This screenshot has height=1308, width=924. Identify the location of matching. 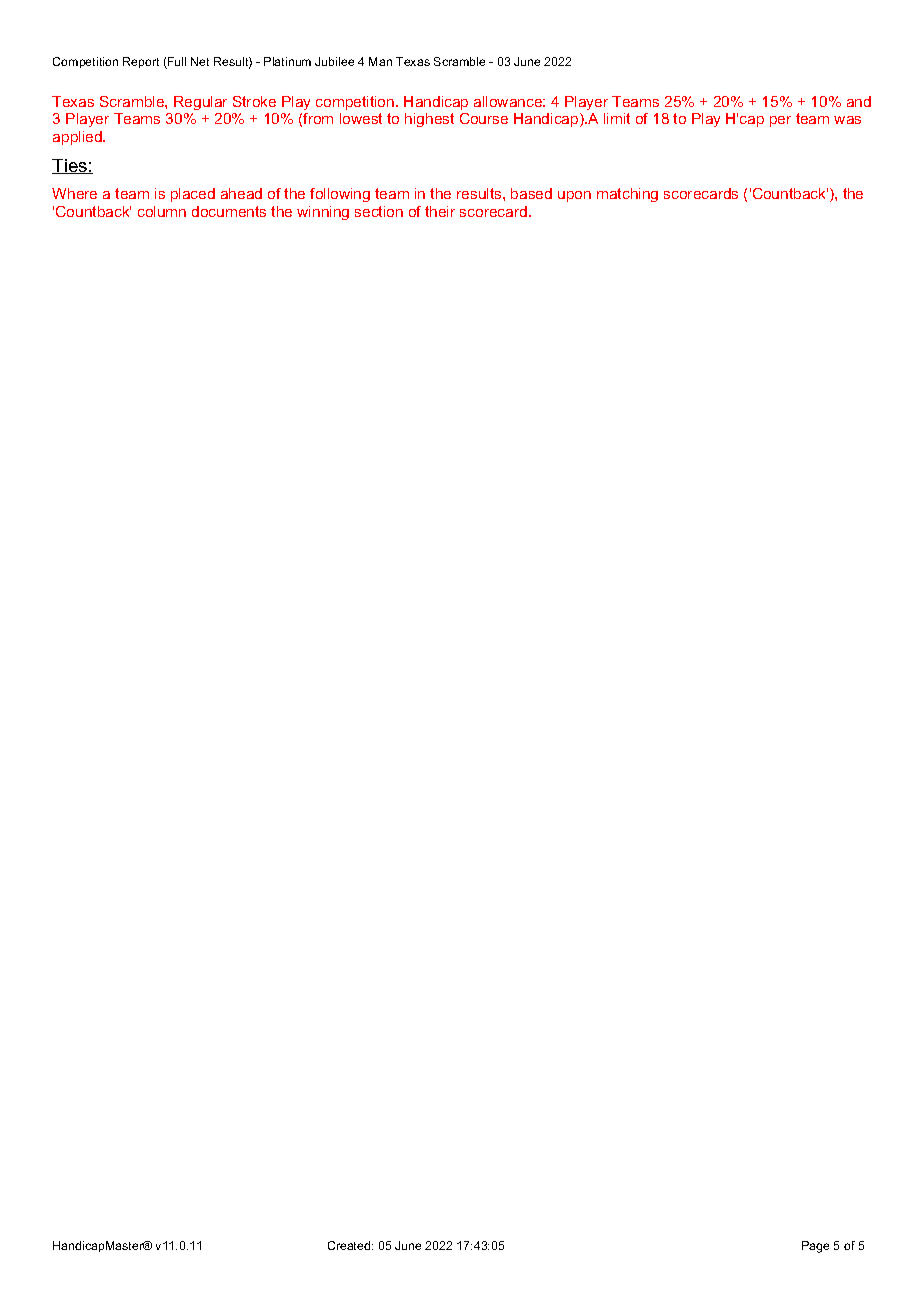
(627, 195).
